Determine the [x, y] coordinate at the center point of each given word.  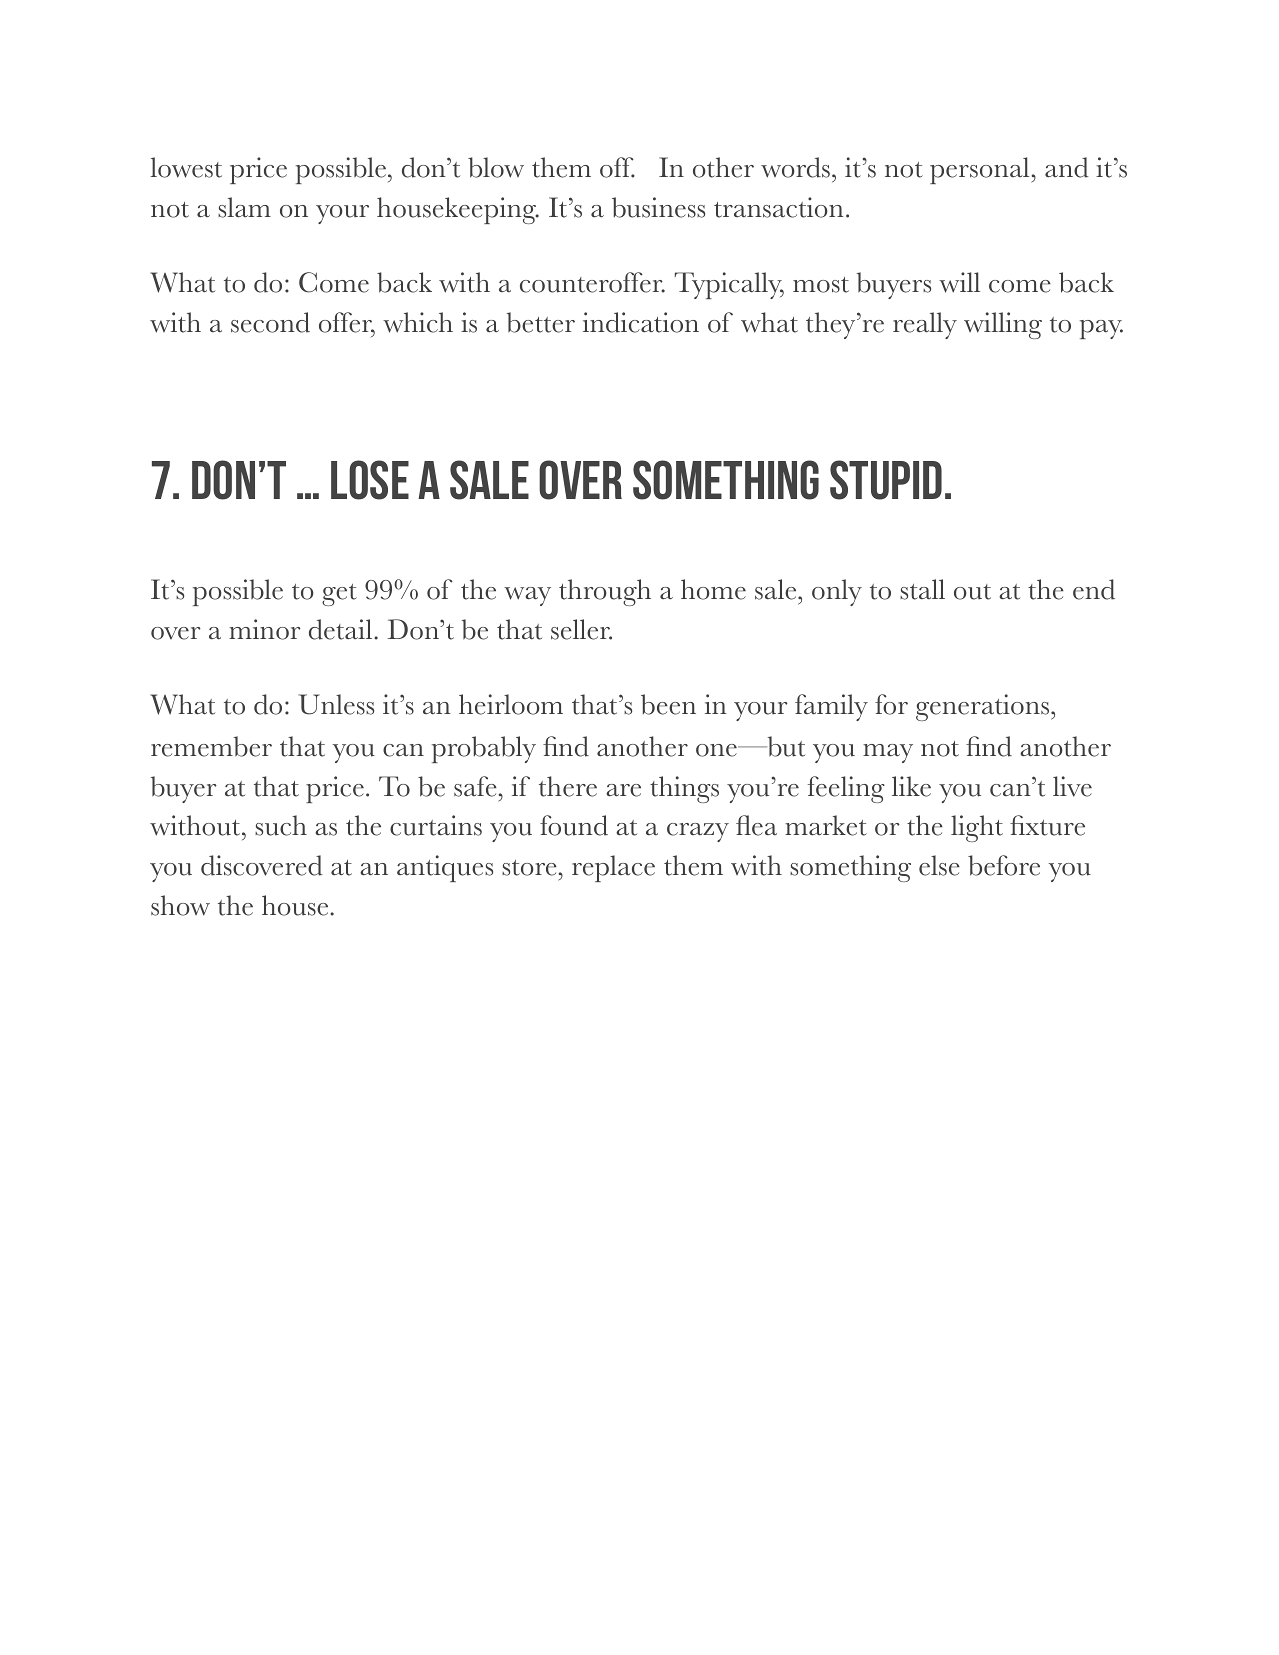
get [339, 595]
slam [244, 207]
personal [981, 170]
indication [641, 322]
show [180, 905]
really [925, 325]
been [668, 704]
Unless [336, 704]
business [658, 207]
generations [984, 707]
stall [922, 589]
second [270, 322]
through [605, 592]
